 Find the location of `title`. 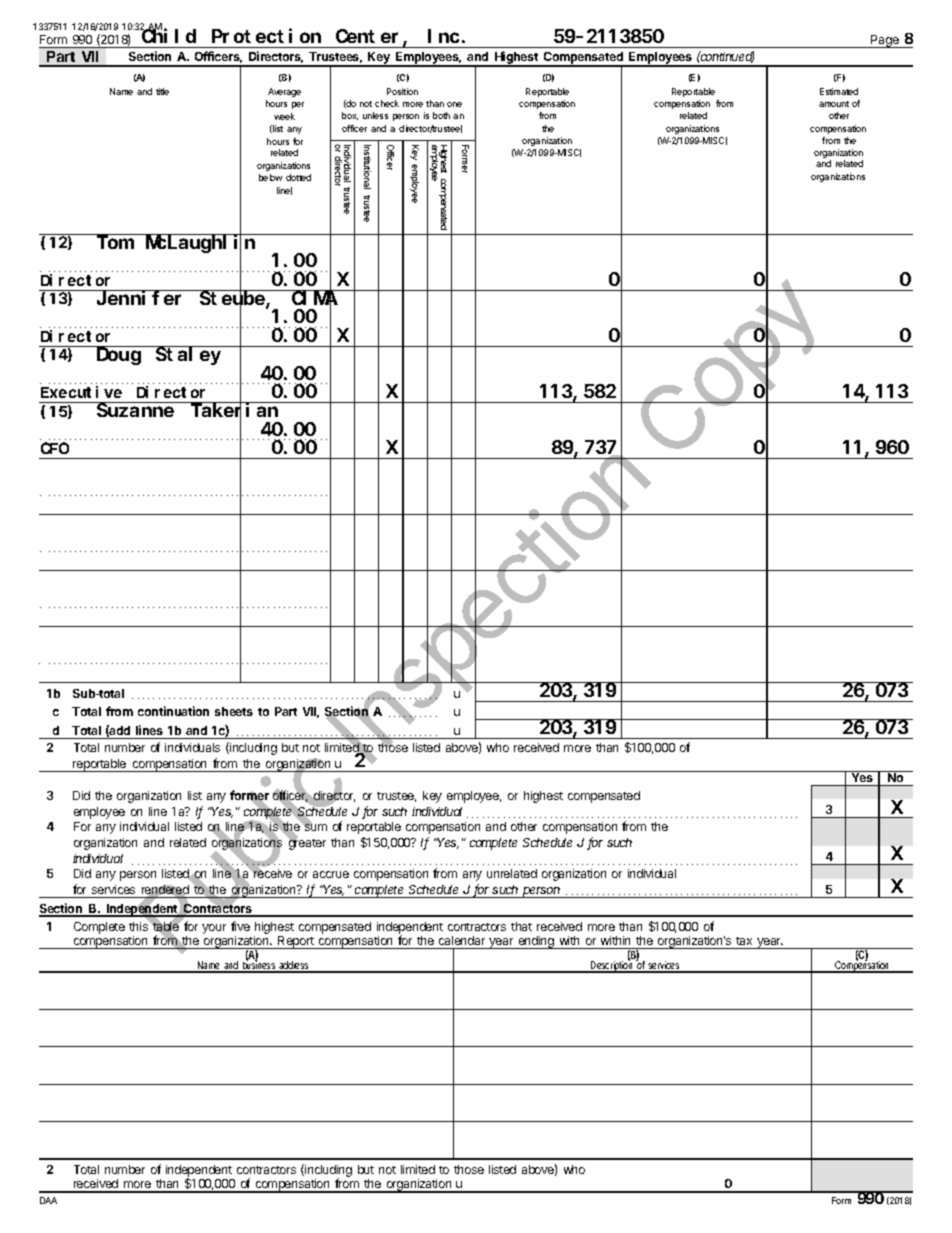

title is located at coordinates (162, 91).
